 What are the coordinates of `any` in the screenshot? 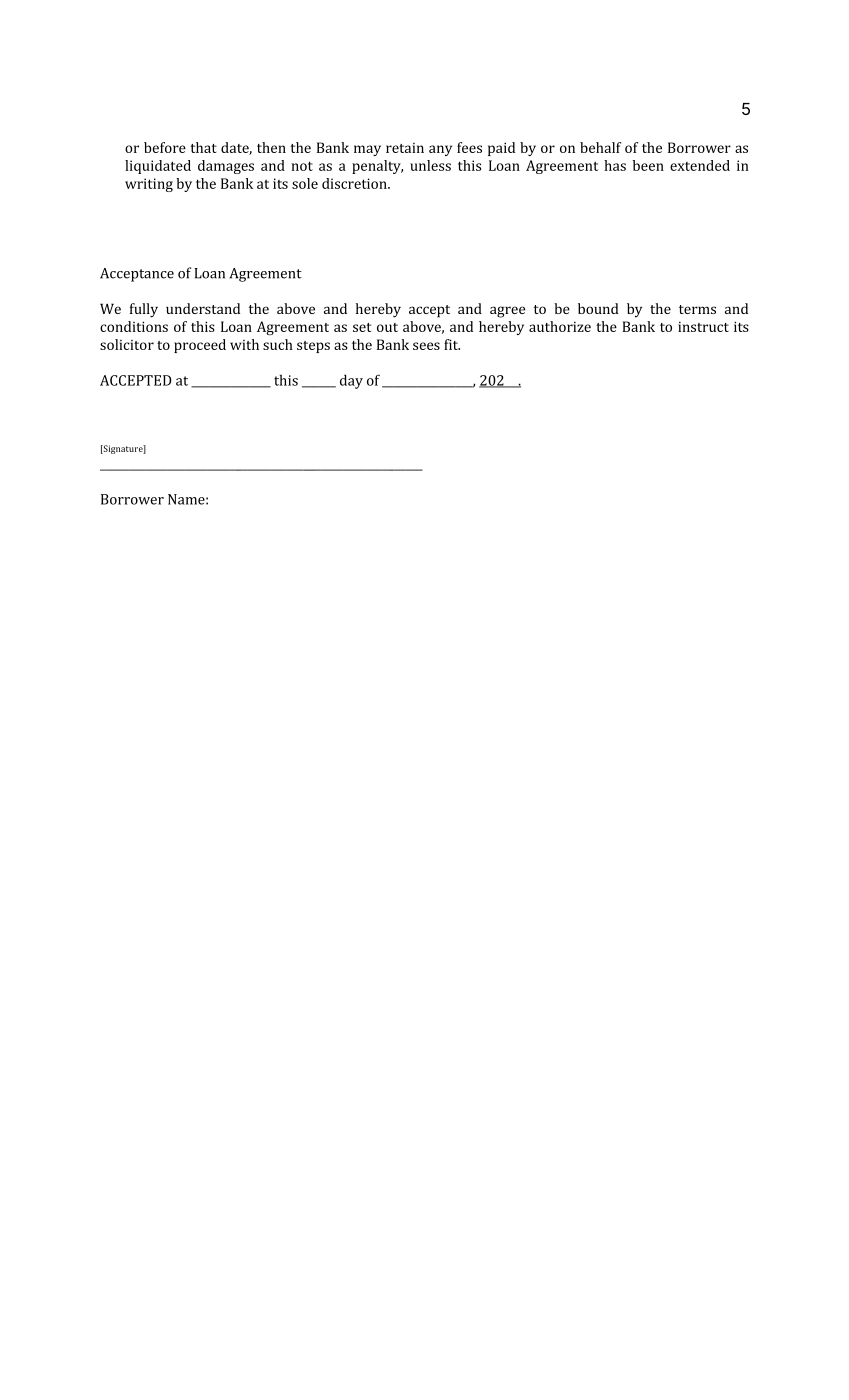 It's located at (440, 150).
